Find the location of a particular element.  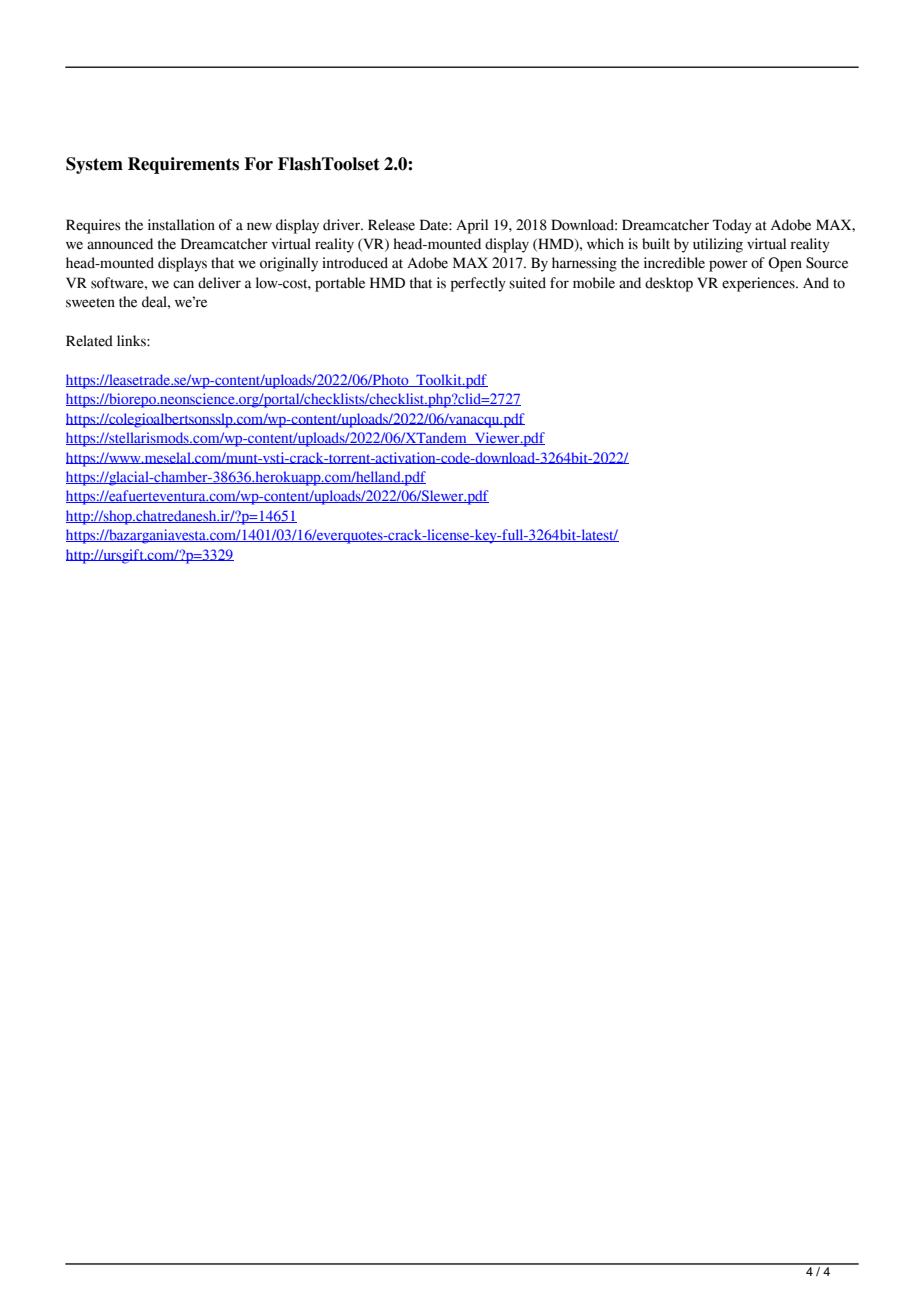

links is located at coordinates (132, 341).
